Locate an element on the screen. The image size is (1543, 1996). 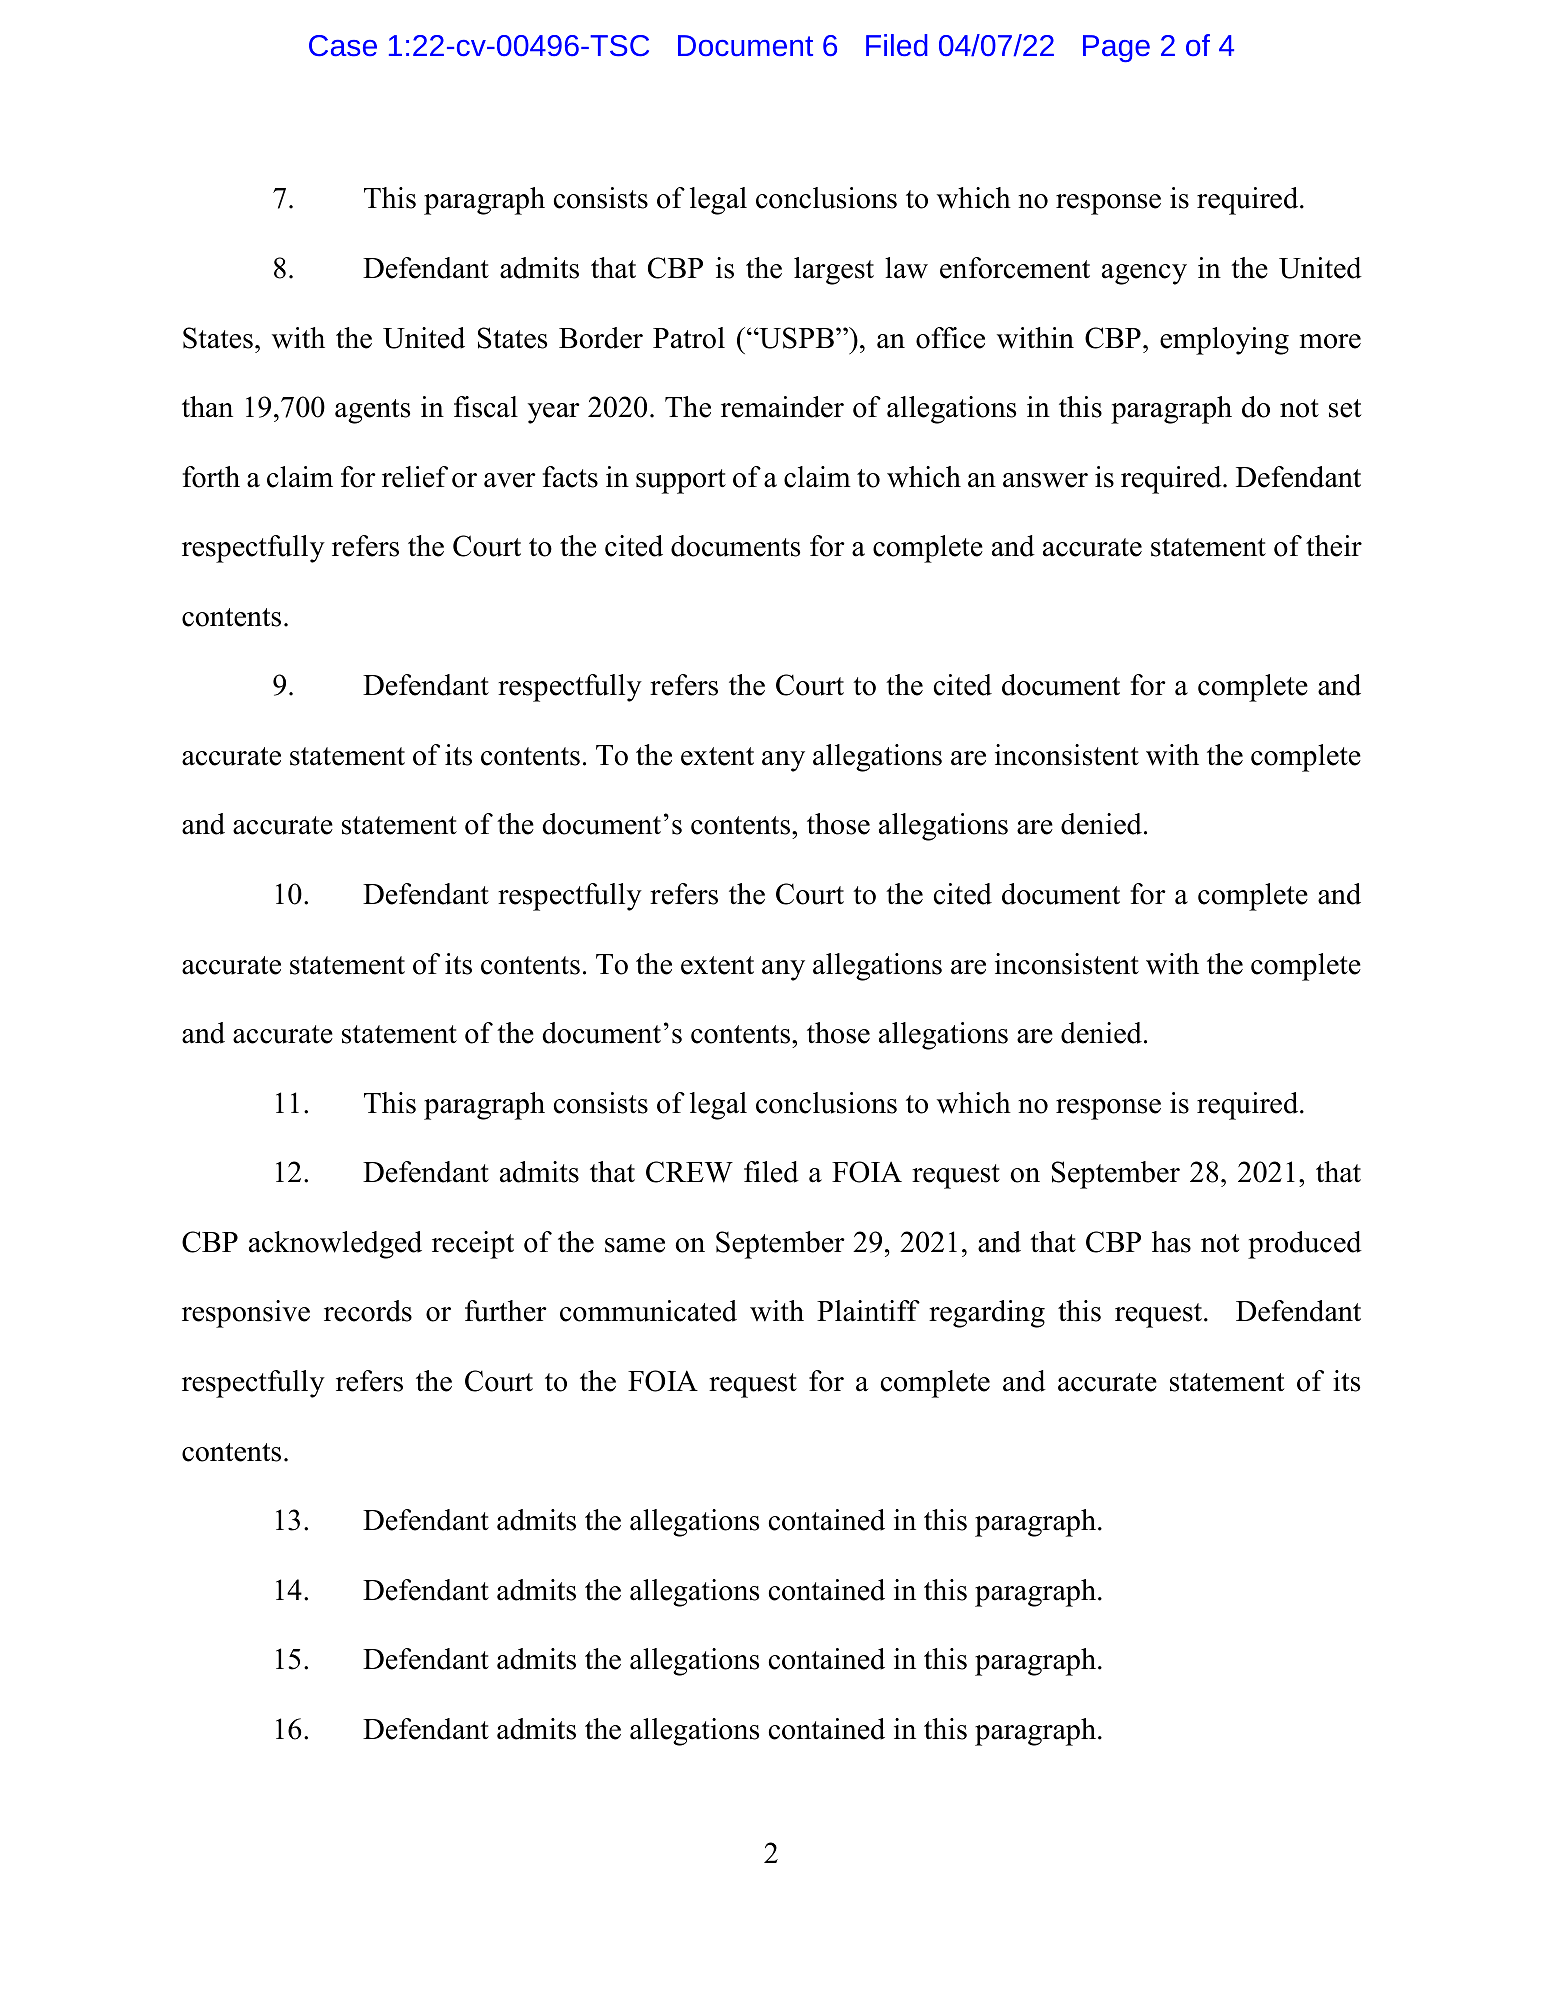
their is located at coordinates (1334, 546).
